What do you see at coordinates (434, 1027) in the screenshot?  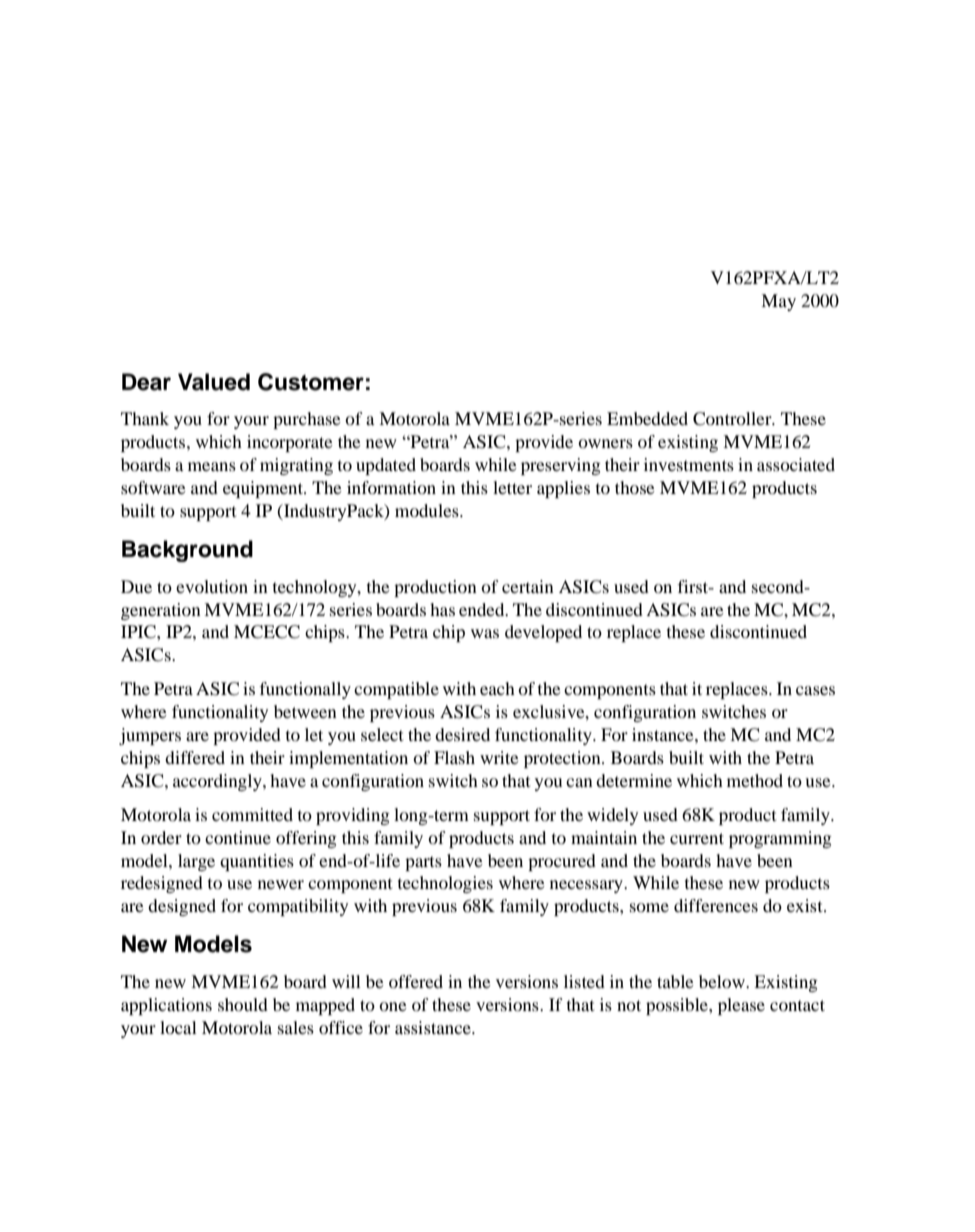 I see `assistance` at bounding box center [434, 1027].
